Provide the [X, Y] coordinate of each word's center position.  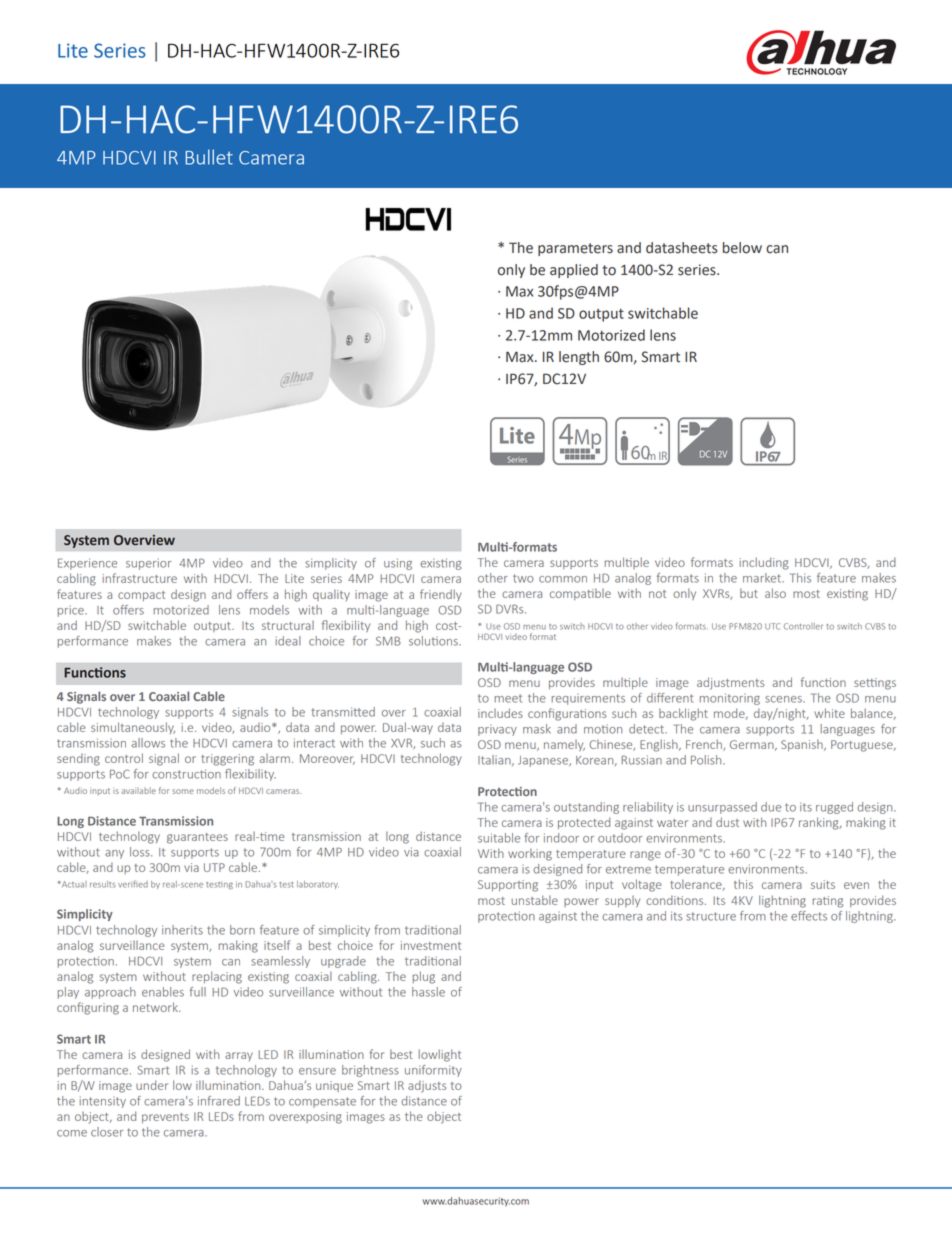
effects [809, 916]
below [742, 248]
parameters [575, 249]
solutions [434, 641]
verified [133, 884]
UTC [772, 626]
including [764, 563]
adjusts [427, 1087]
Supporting [508, 886]
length [579, 358]
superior [149, 564]
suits [823, 884]
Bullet [209, 157]
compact [141, 596]
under [152, 1085]
